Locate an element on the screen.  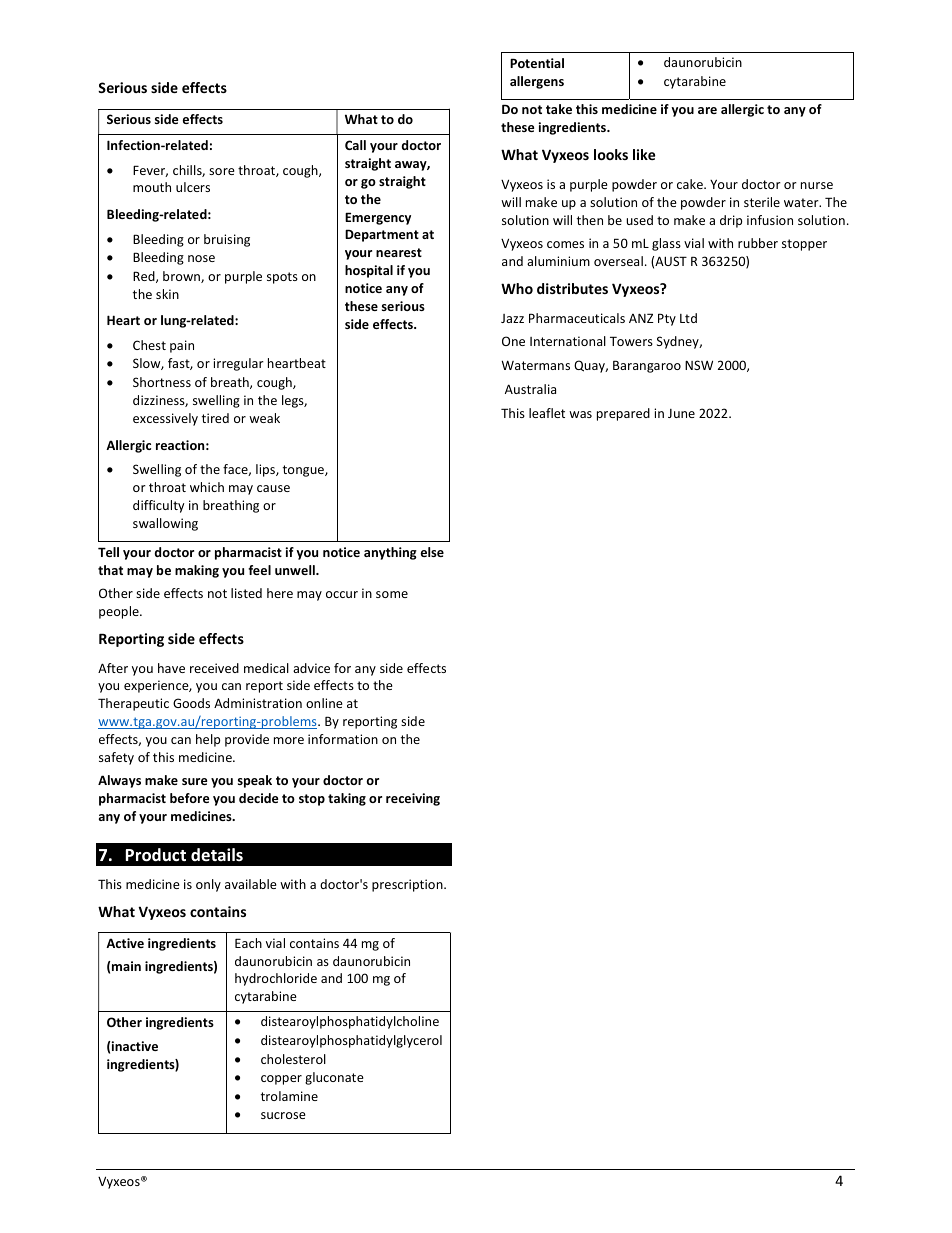
sore is located at coordinates (222, 171).
